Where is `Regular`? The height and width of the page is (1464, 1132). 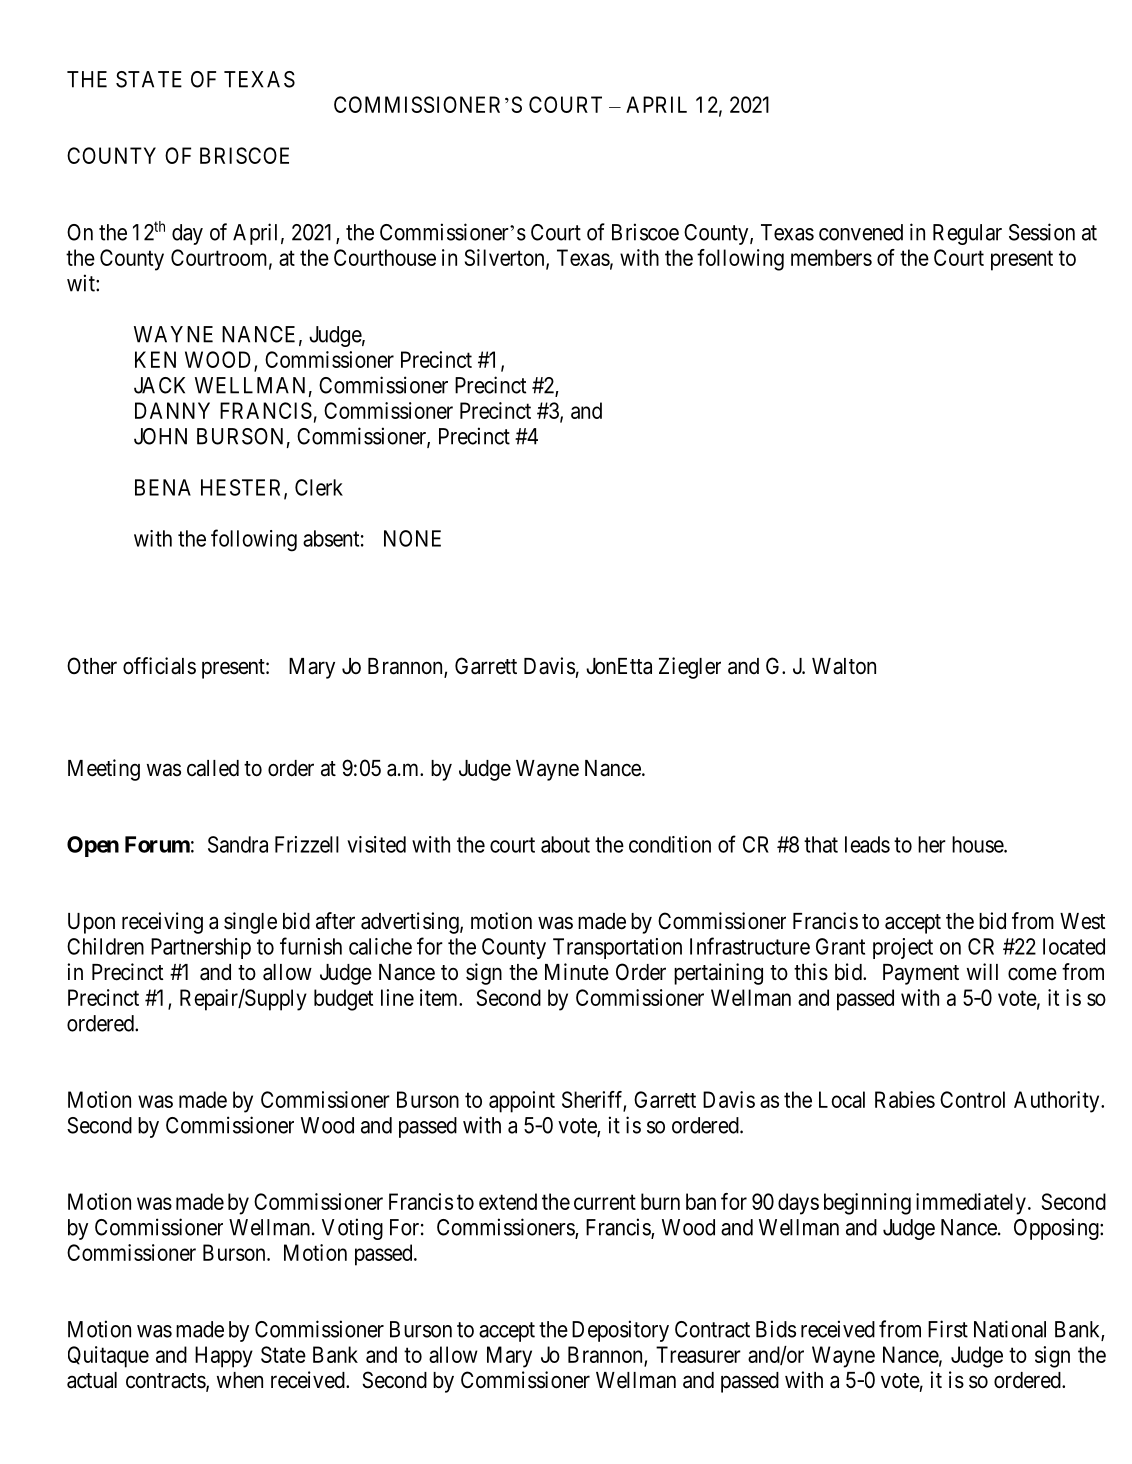 Regular is located at coordinates (967, 234).
